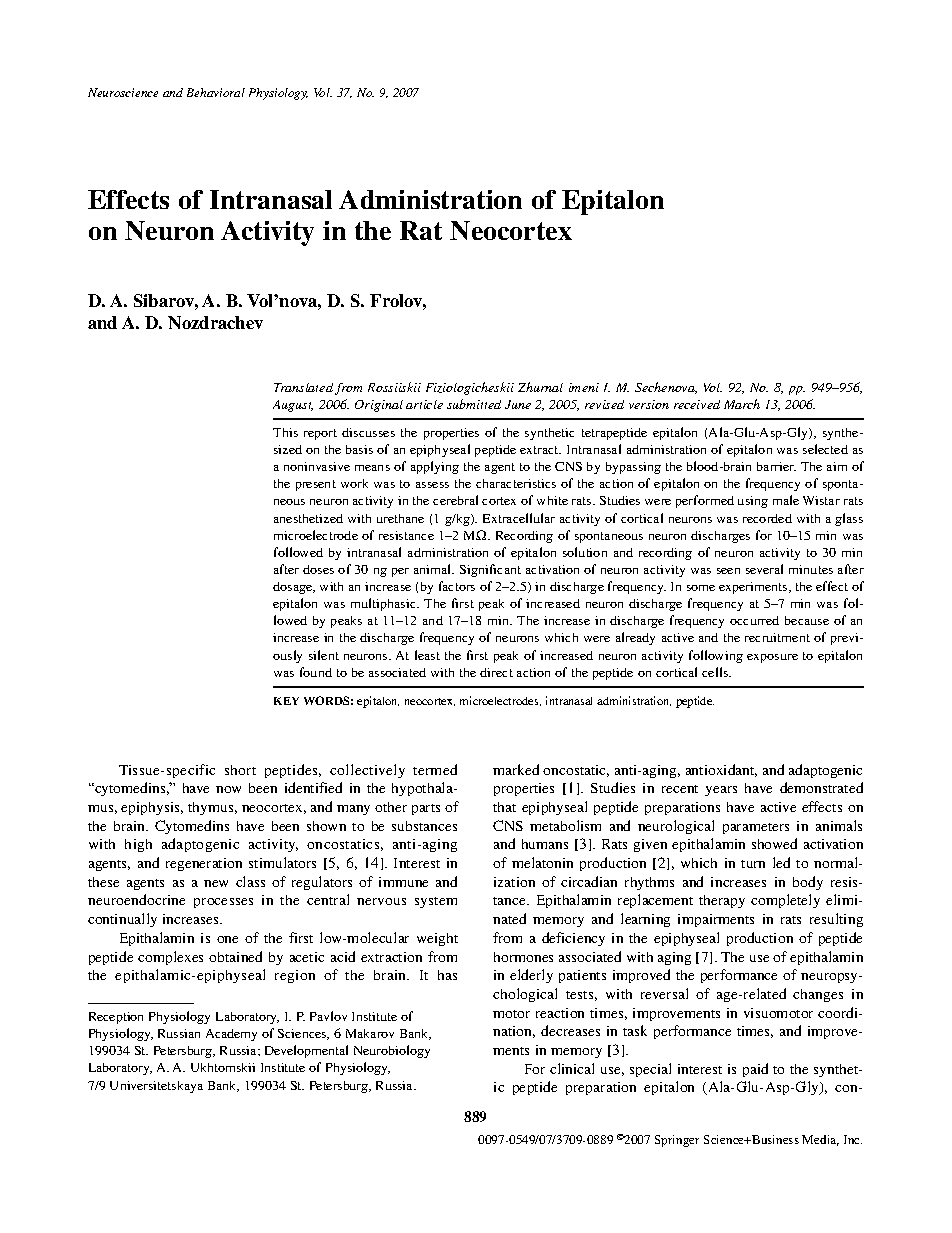 Image resolution: width=952 pixels, height=1233 pixels. What do you see at coordinates (231, 1035) in the screenshot?
I see `Academy` at bounding box center [231, 1035].
